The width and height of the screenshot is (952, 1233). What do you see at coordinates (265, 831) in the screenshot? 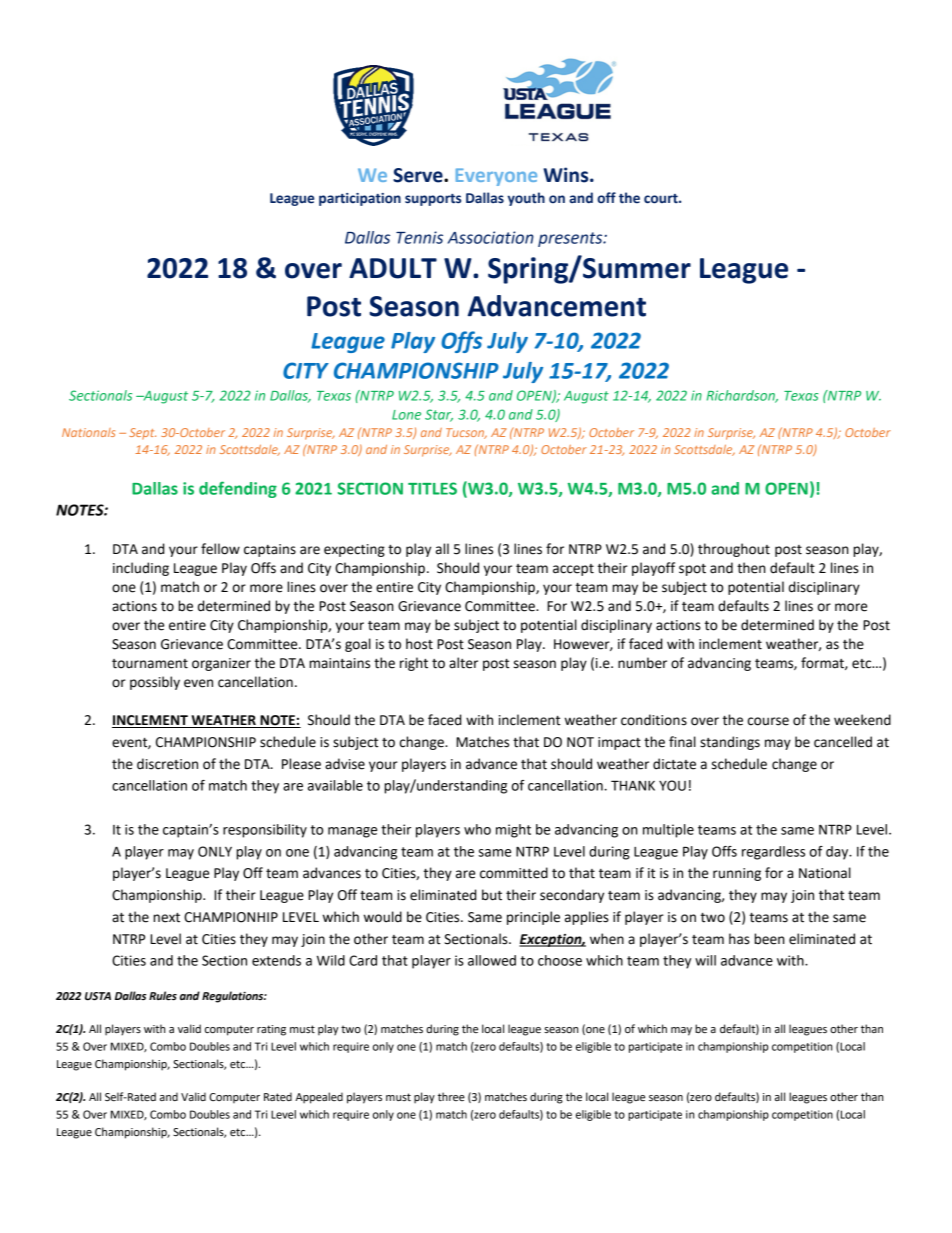
I see `responsibility` at bounding box center [265, 831].
